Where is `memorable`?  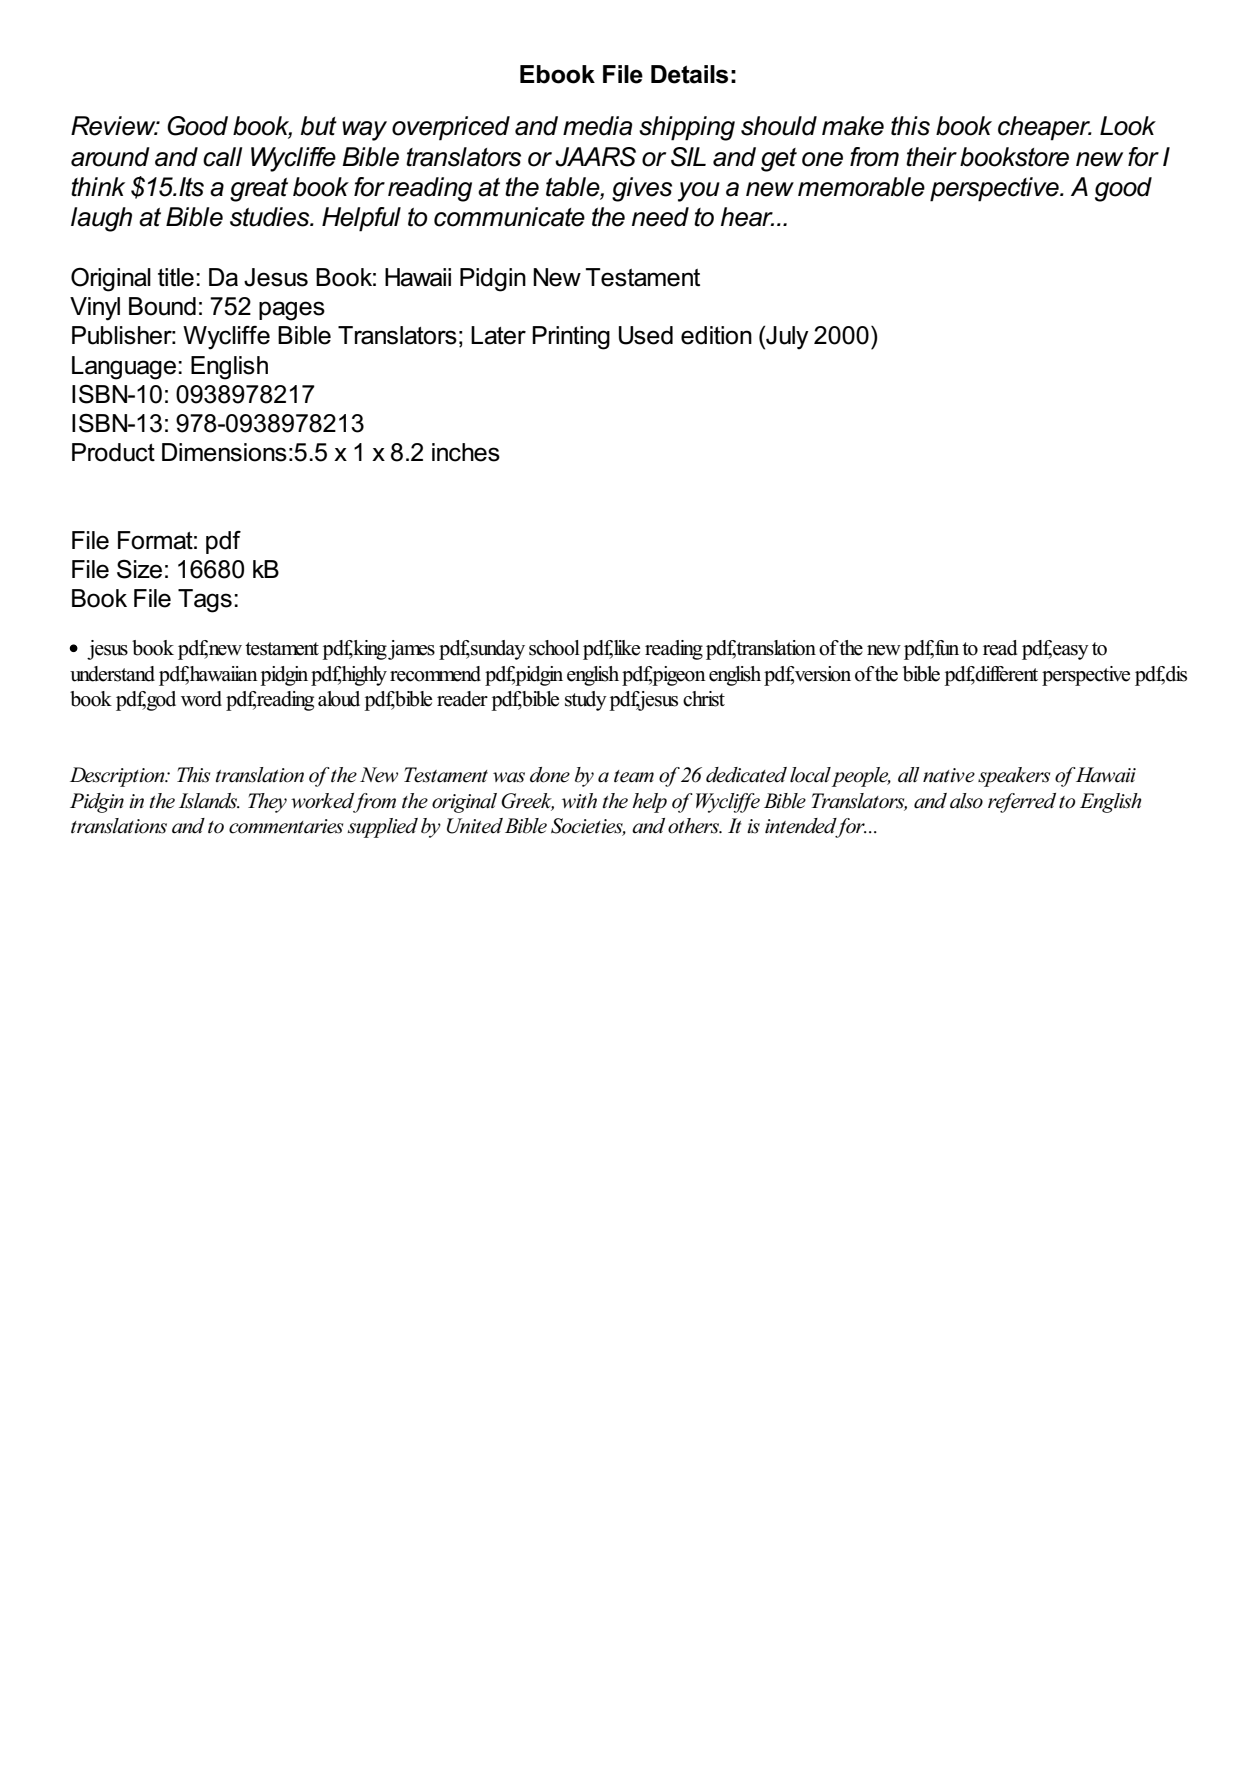
memorable is located at coordinates (861, 187).
